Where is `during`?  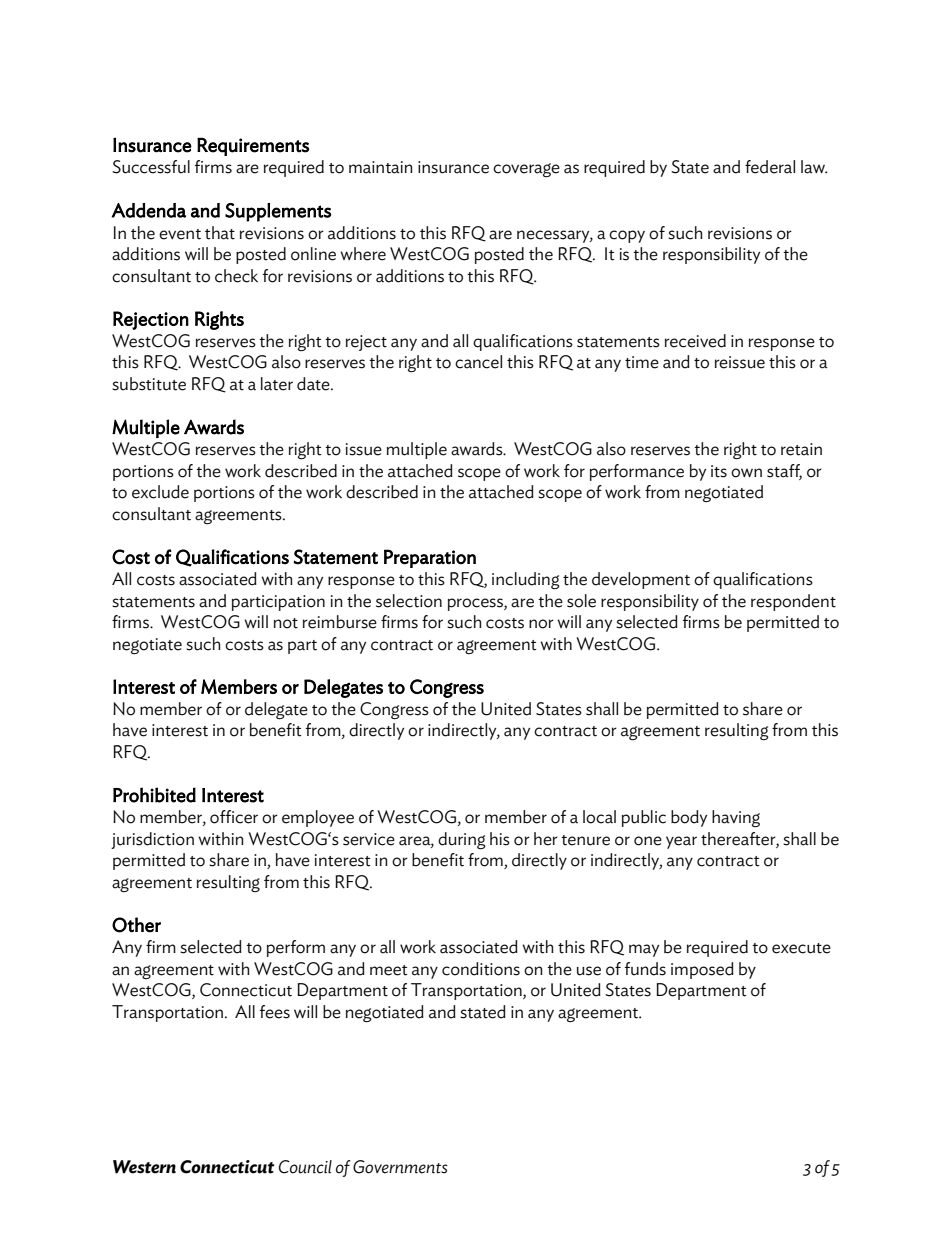
during is located at coordinates (462, 841).
